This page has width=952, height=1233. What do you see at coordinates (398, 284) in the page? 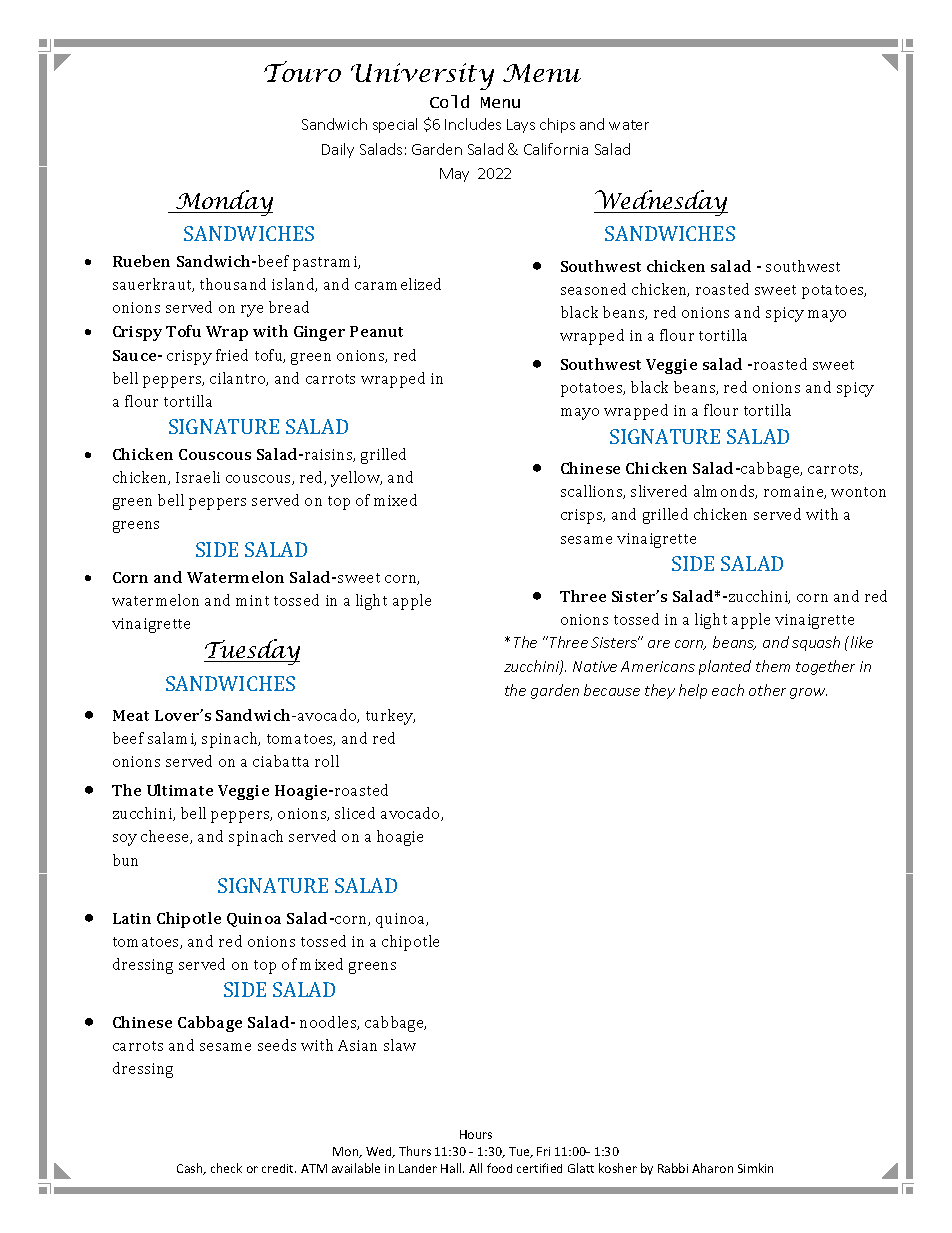
I see `caramelized` at bounding box center [398, 284].
